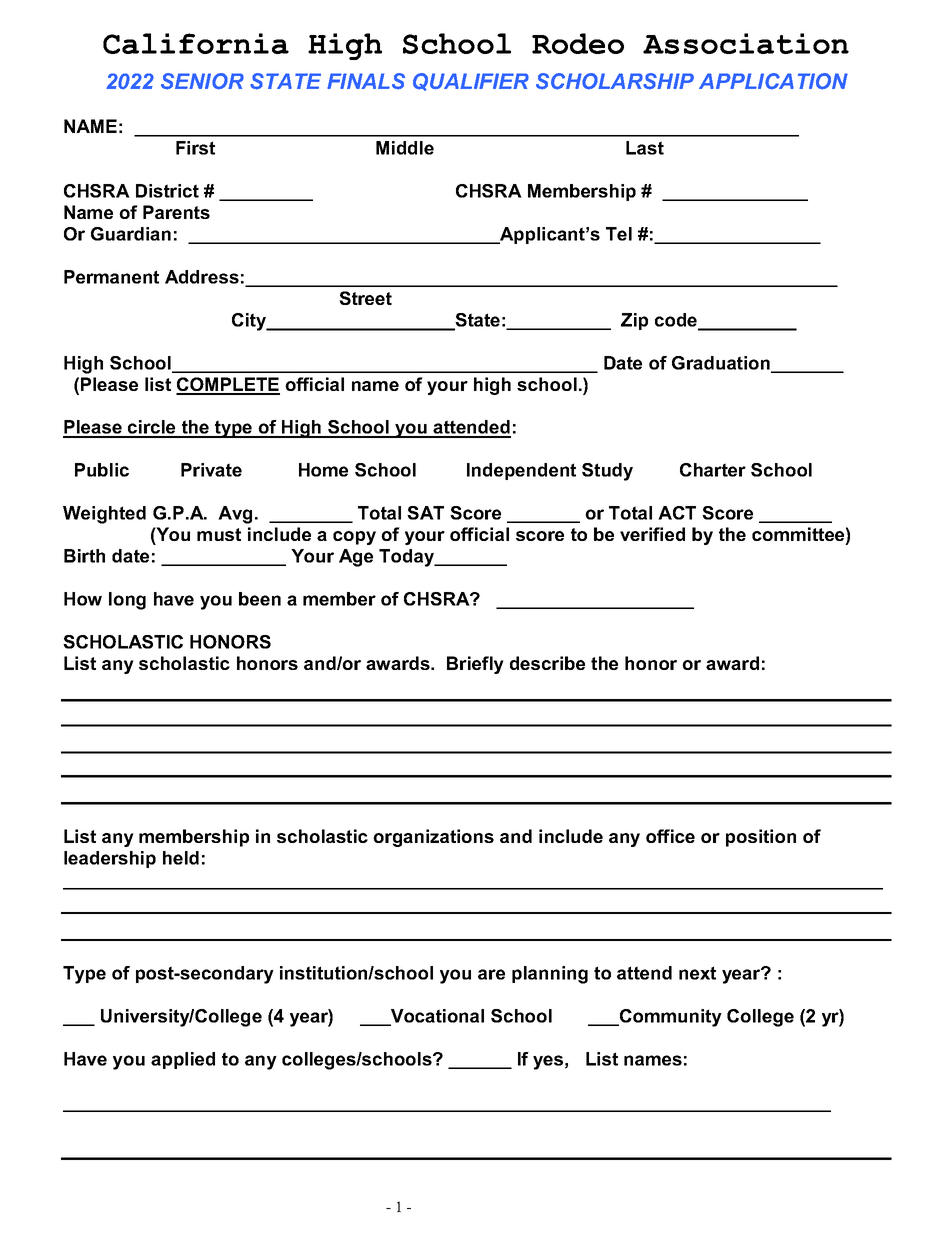 The image size is (952, 1233). Describe the element at coordinates (550, 975) in the image. I see `planning` at that location.
